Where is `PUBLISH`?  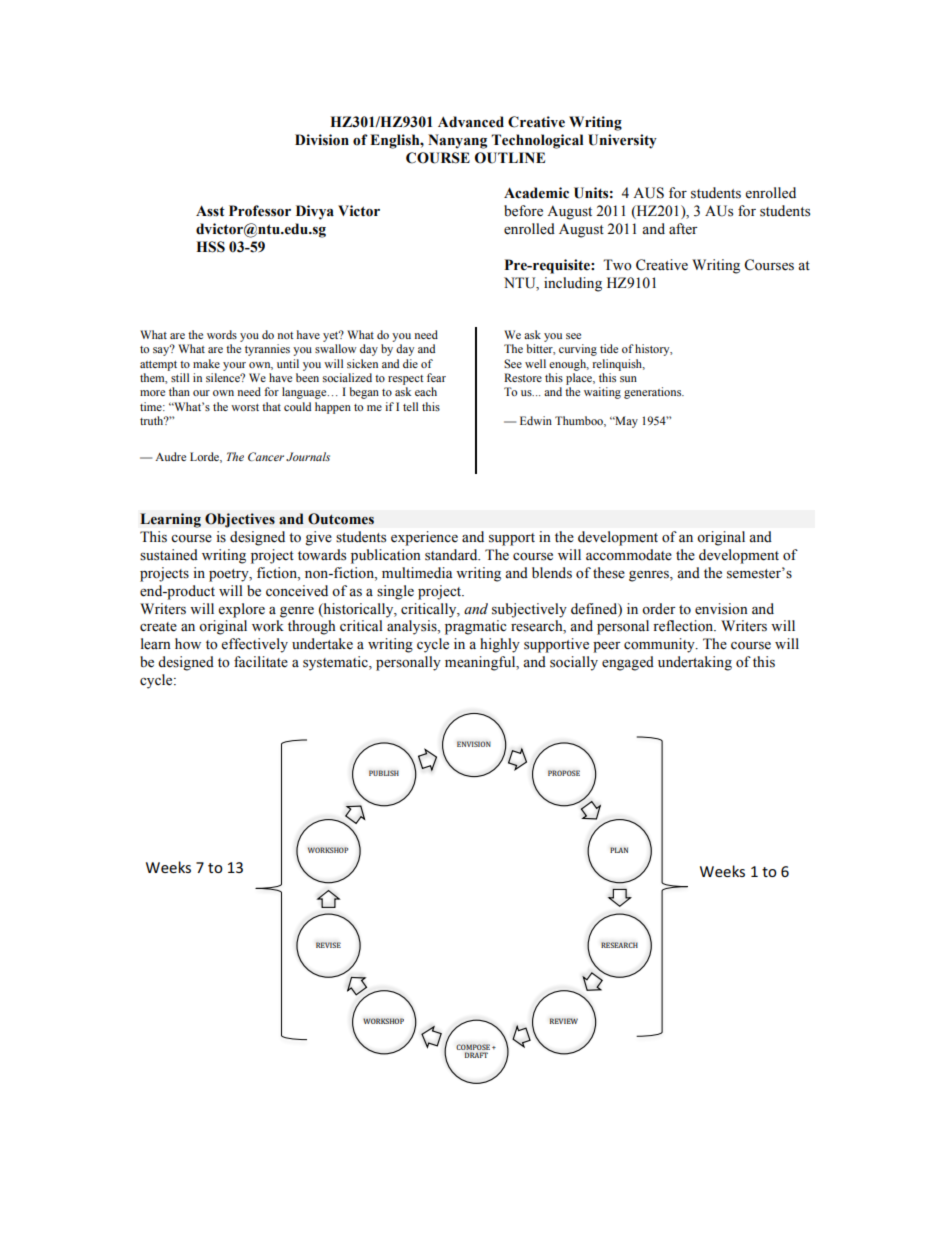
PUBLISH is located at coordinates (384, 773).
